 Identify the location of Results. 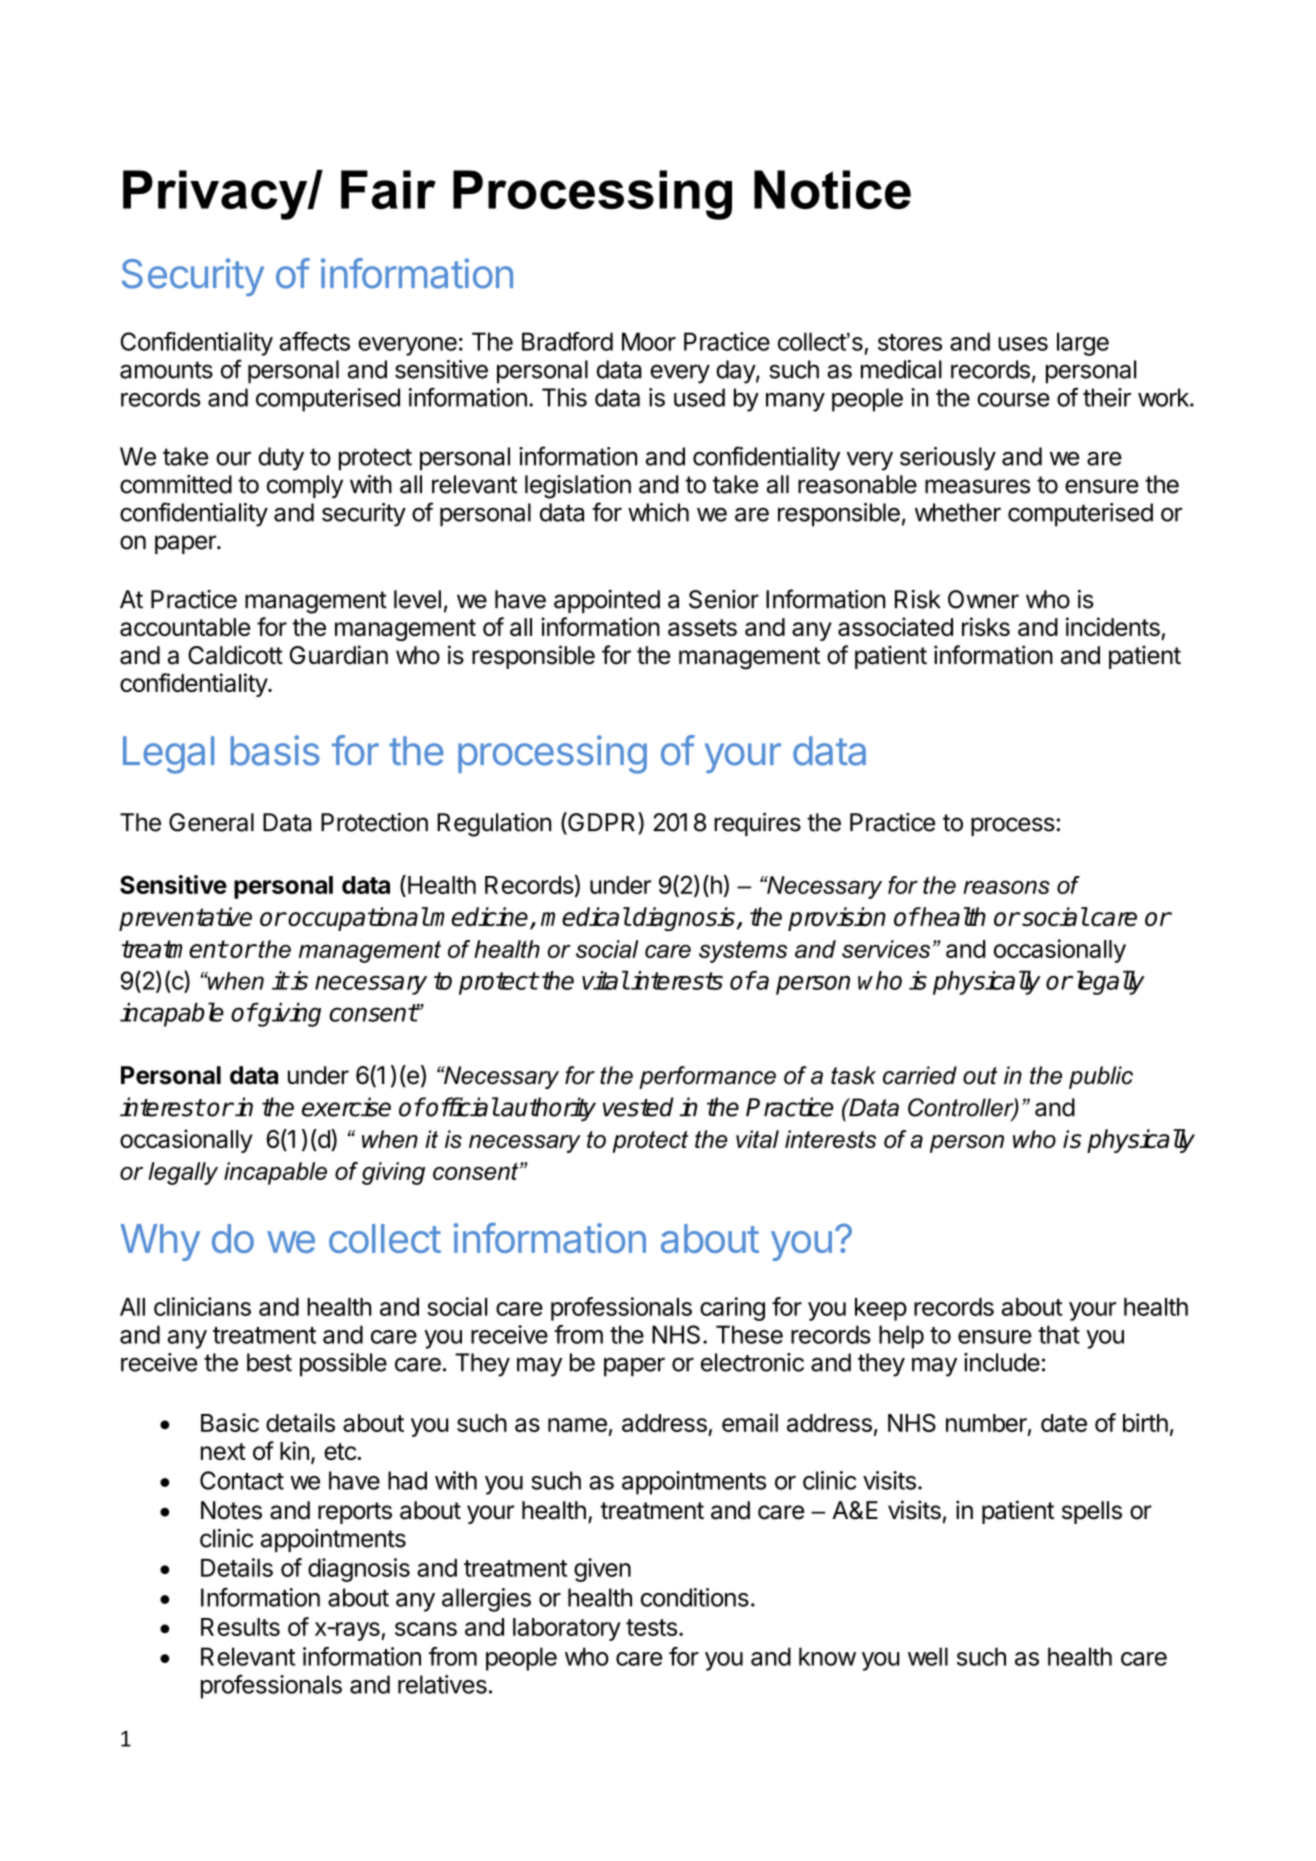
(240, 1627).
